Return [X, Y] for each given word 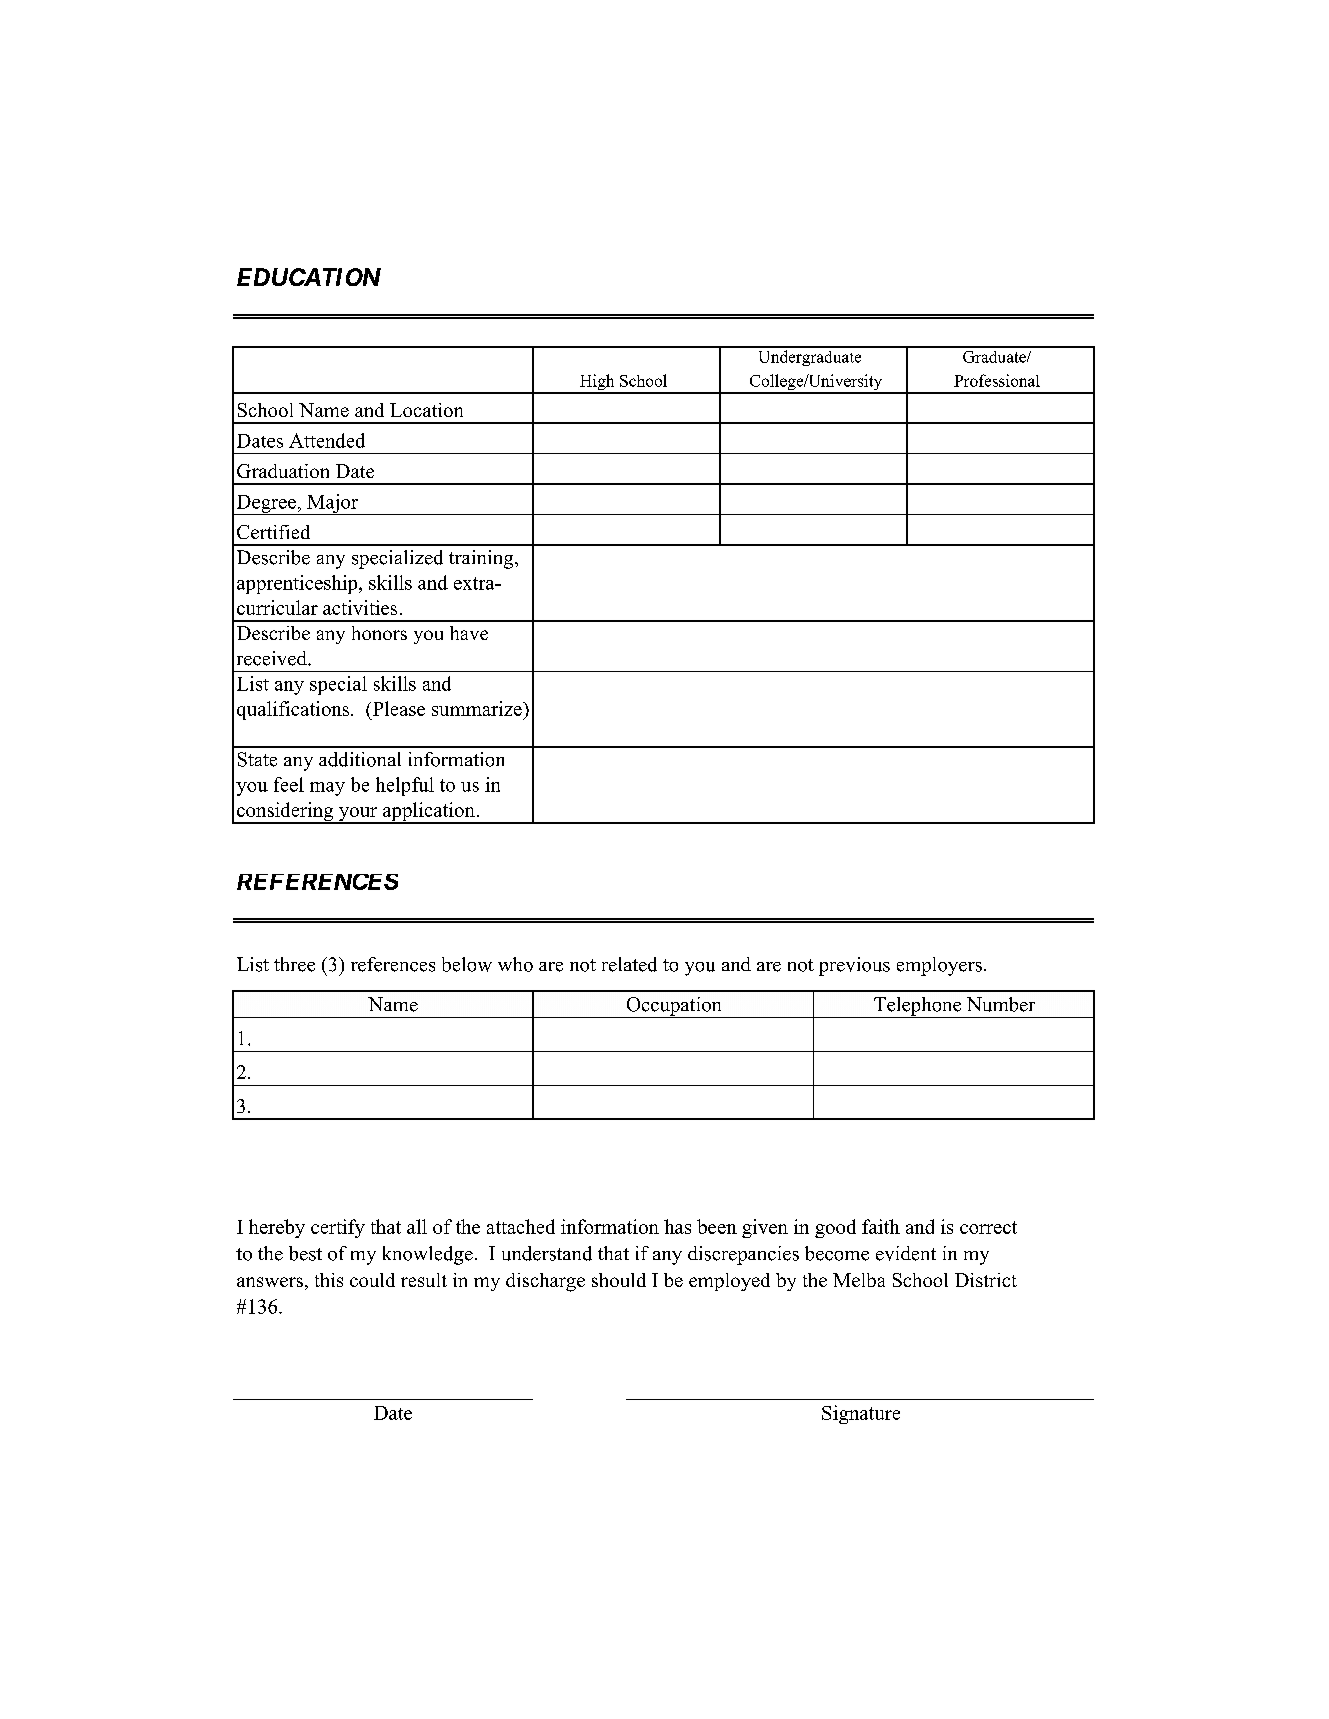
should [619, 1280]
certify [338, 1228]
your [358, 815]
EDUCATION [309, 277]
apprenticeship [298, 584]
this [329, 1280]
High [597, 383]
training [482, 559]
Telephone [918, 1007]
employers [939, 966]
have [469, 633]
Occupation [674, 1007]
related [629, 964]
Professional [997, 380]
